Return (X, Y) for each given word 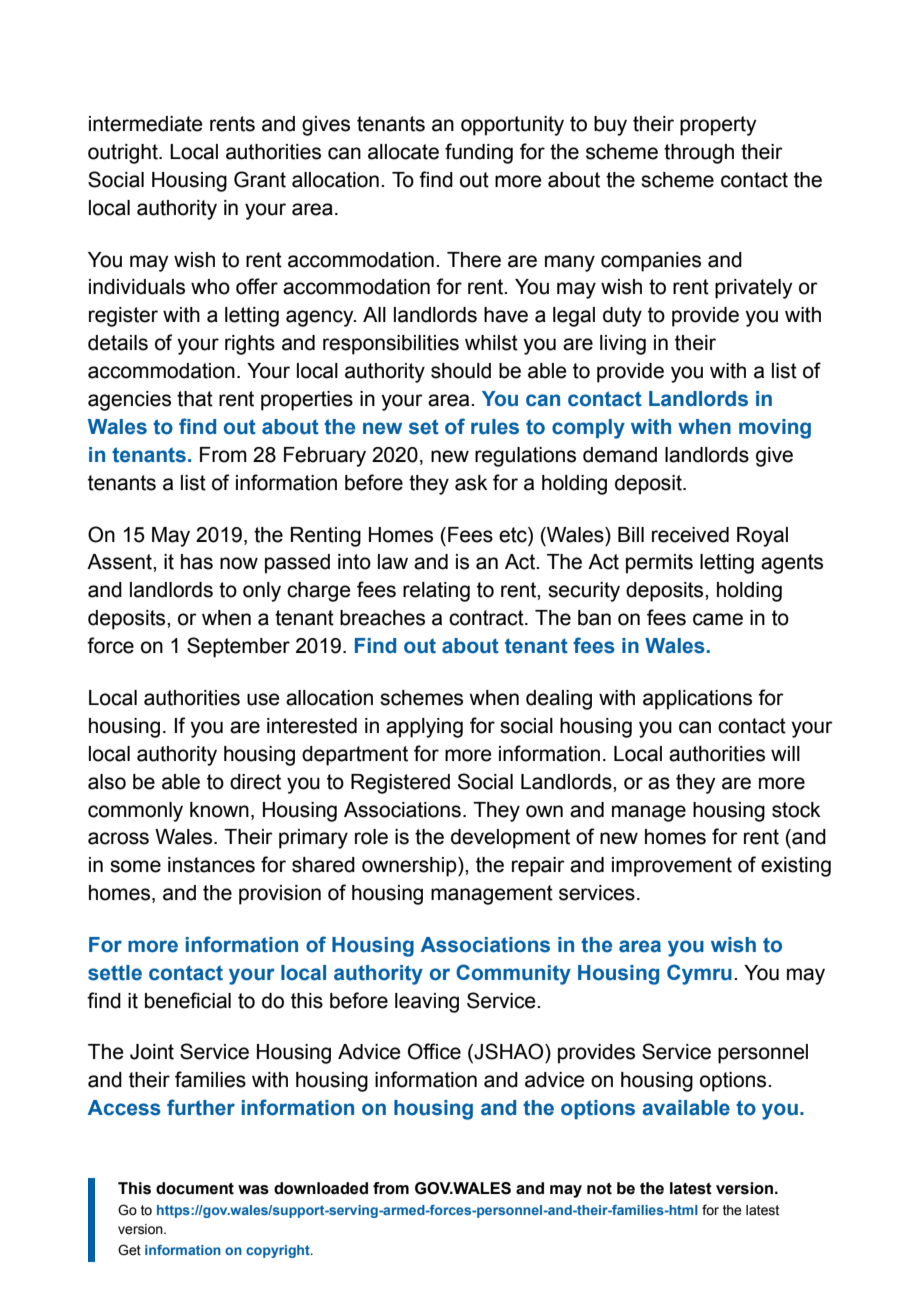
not (599, 1189)
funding (479, 153)
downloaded (321, 1188)
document (195, 1188)
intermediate (146, 124)
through (699, 154)
